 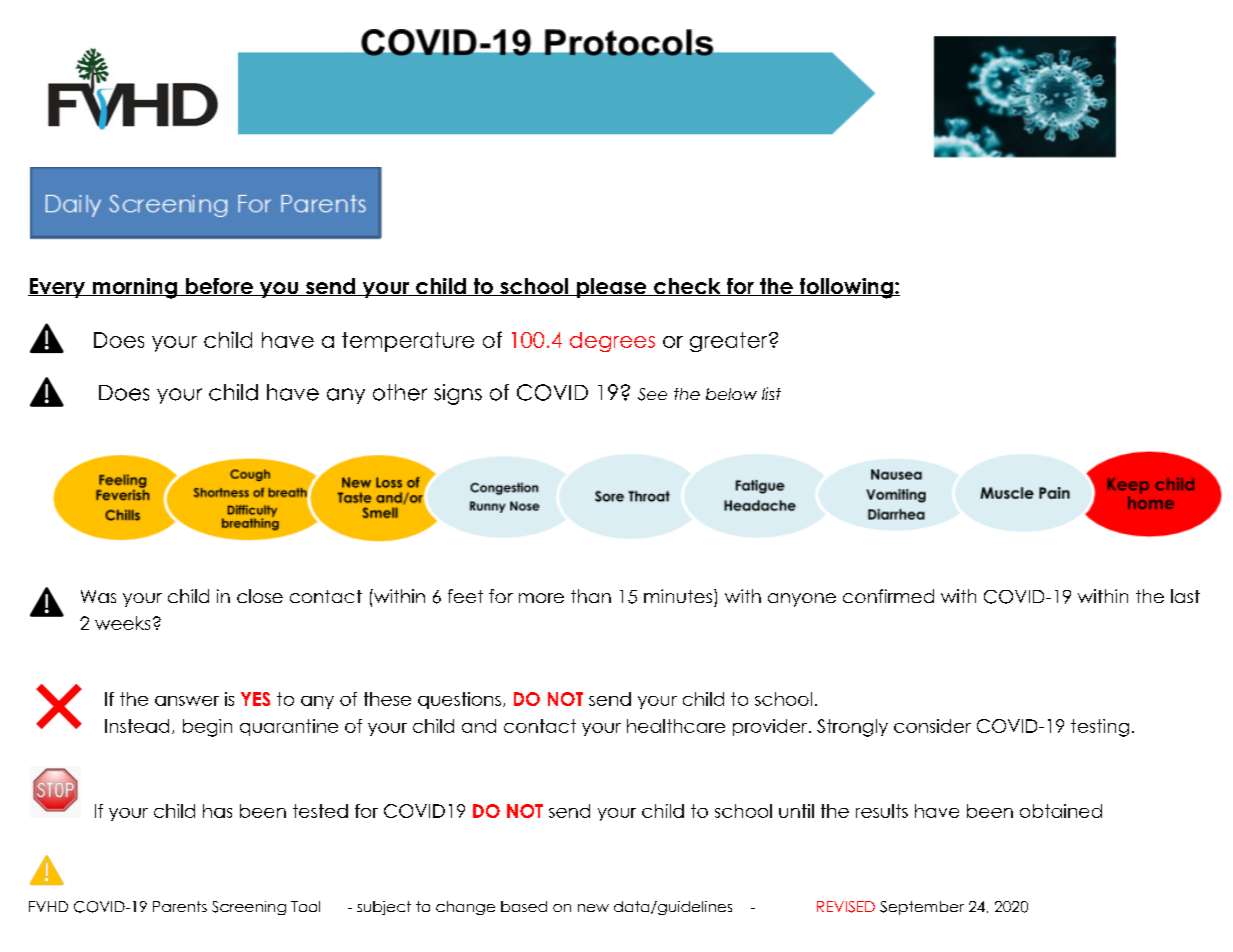 I want to click on answer, so click(x=187, y=701).
